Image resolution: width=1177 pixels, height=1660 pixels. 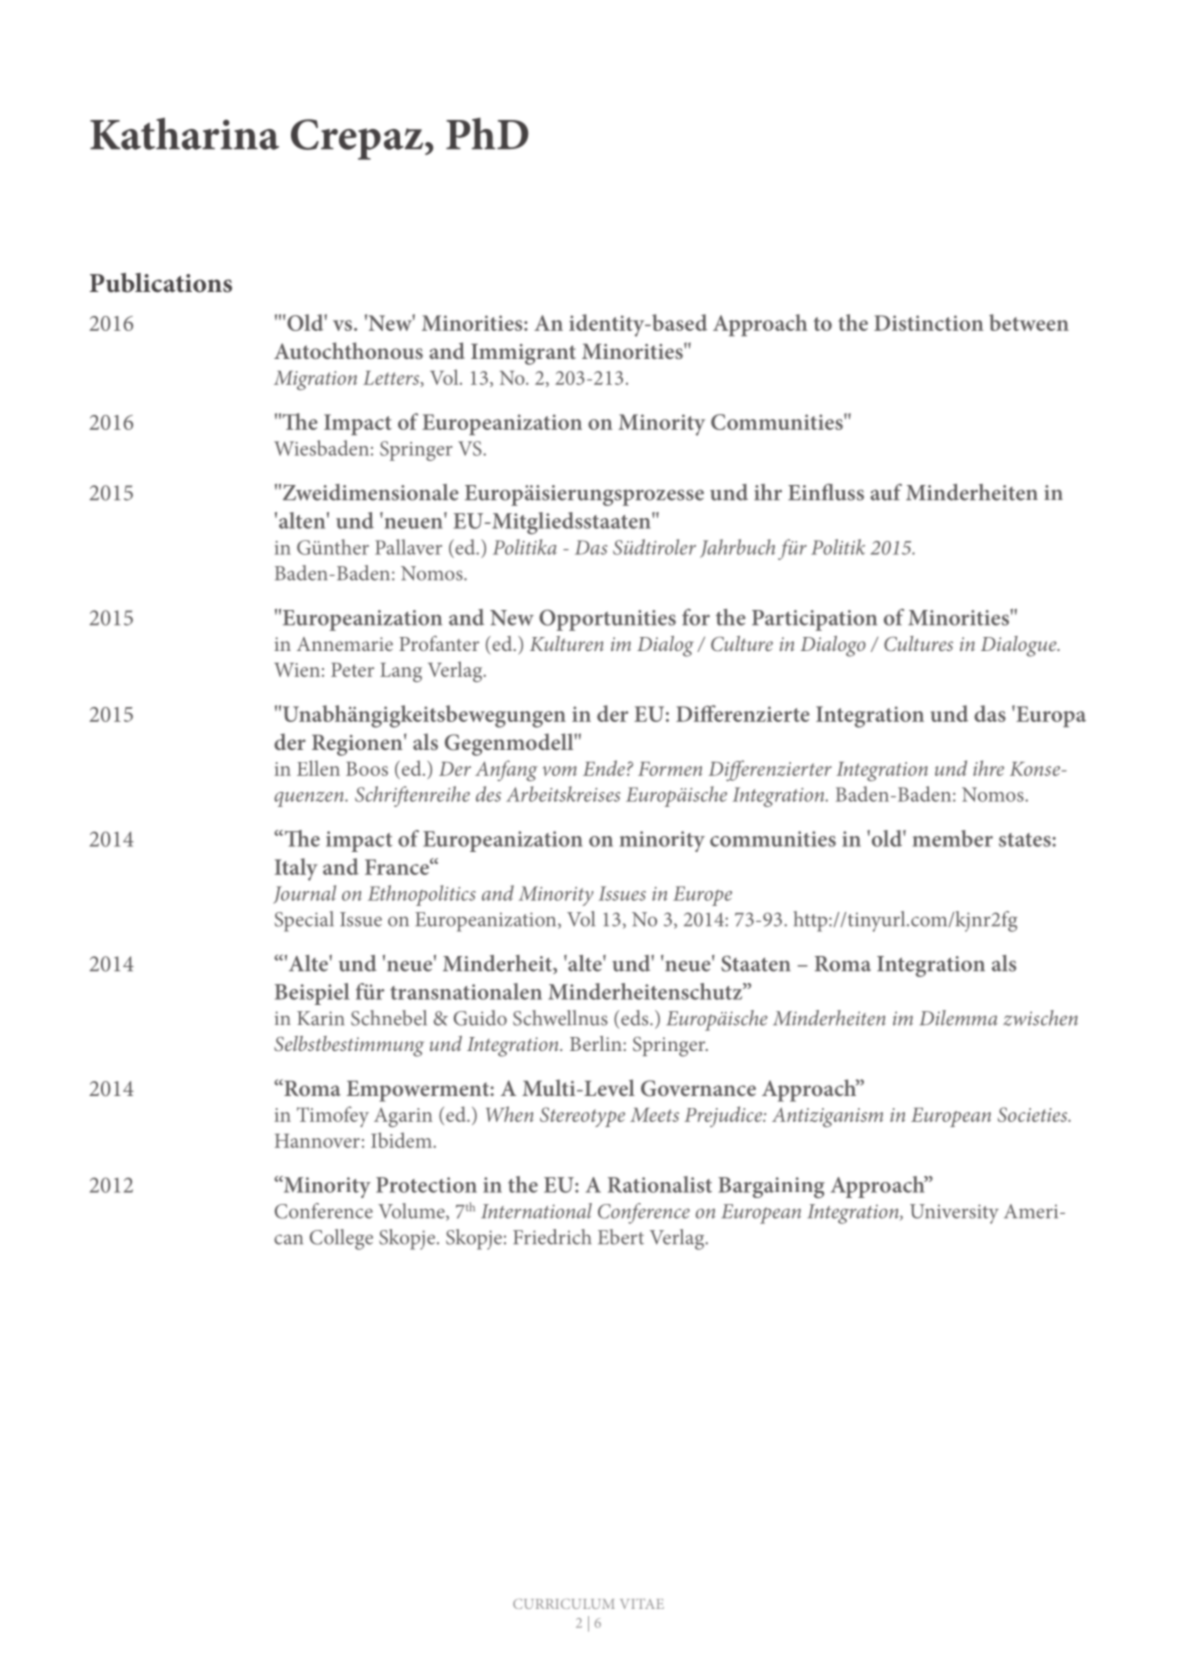 I want to click on Katharina, so click(x=184, y=133).
